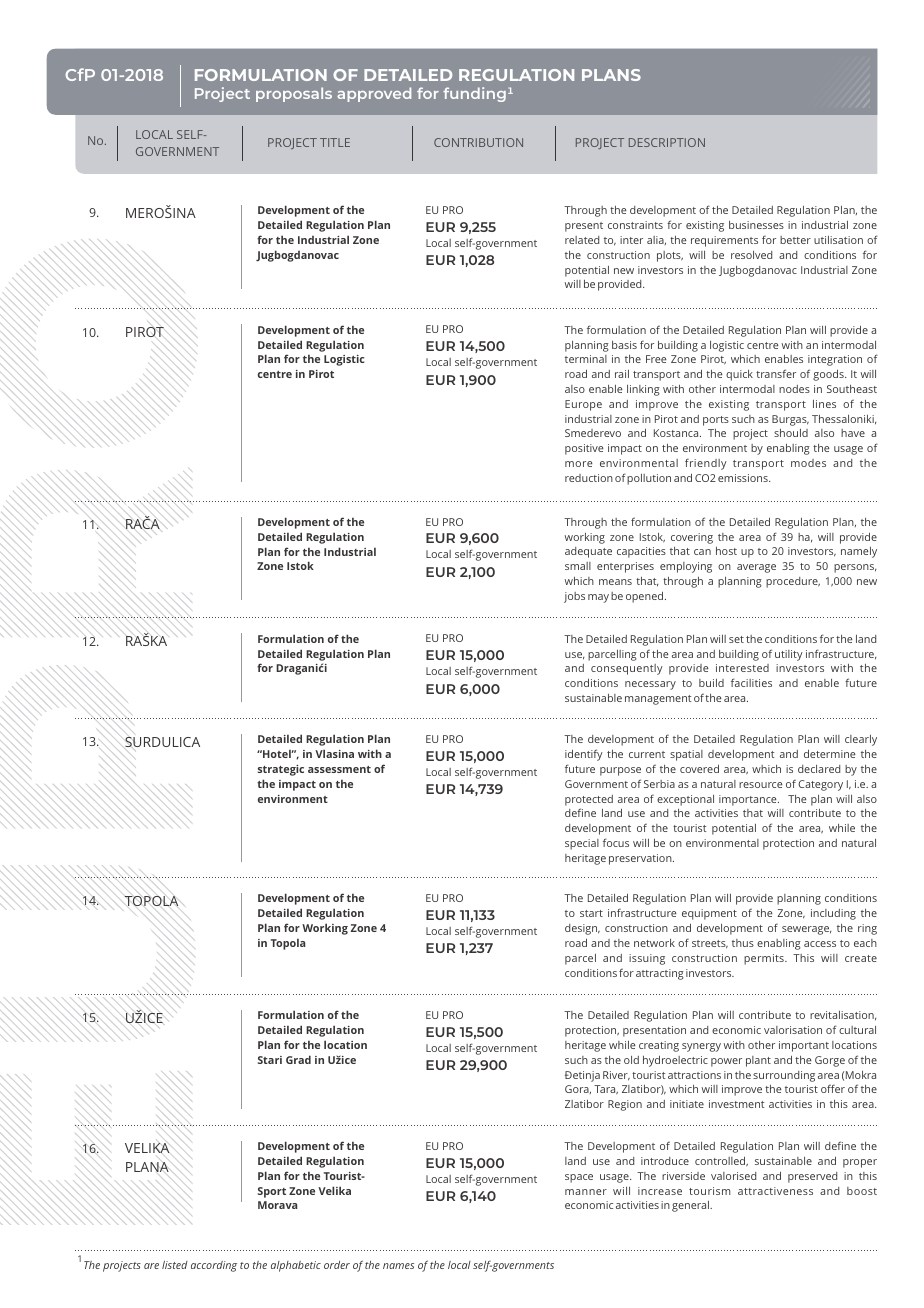  What do you see at coordinates (789, 655) in the document?
I see `utility` at bounding box center [789, 655].
